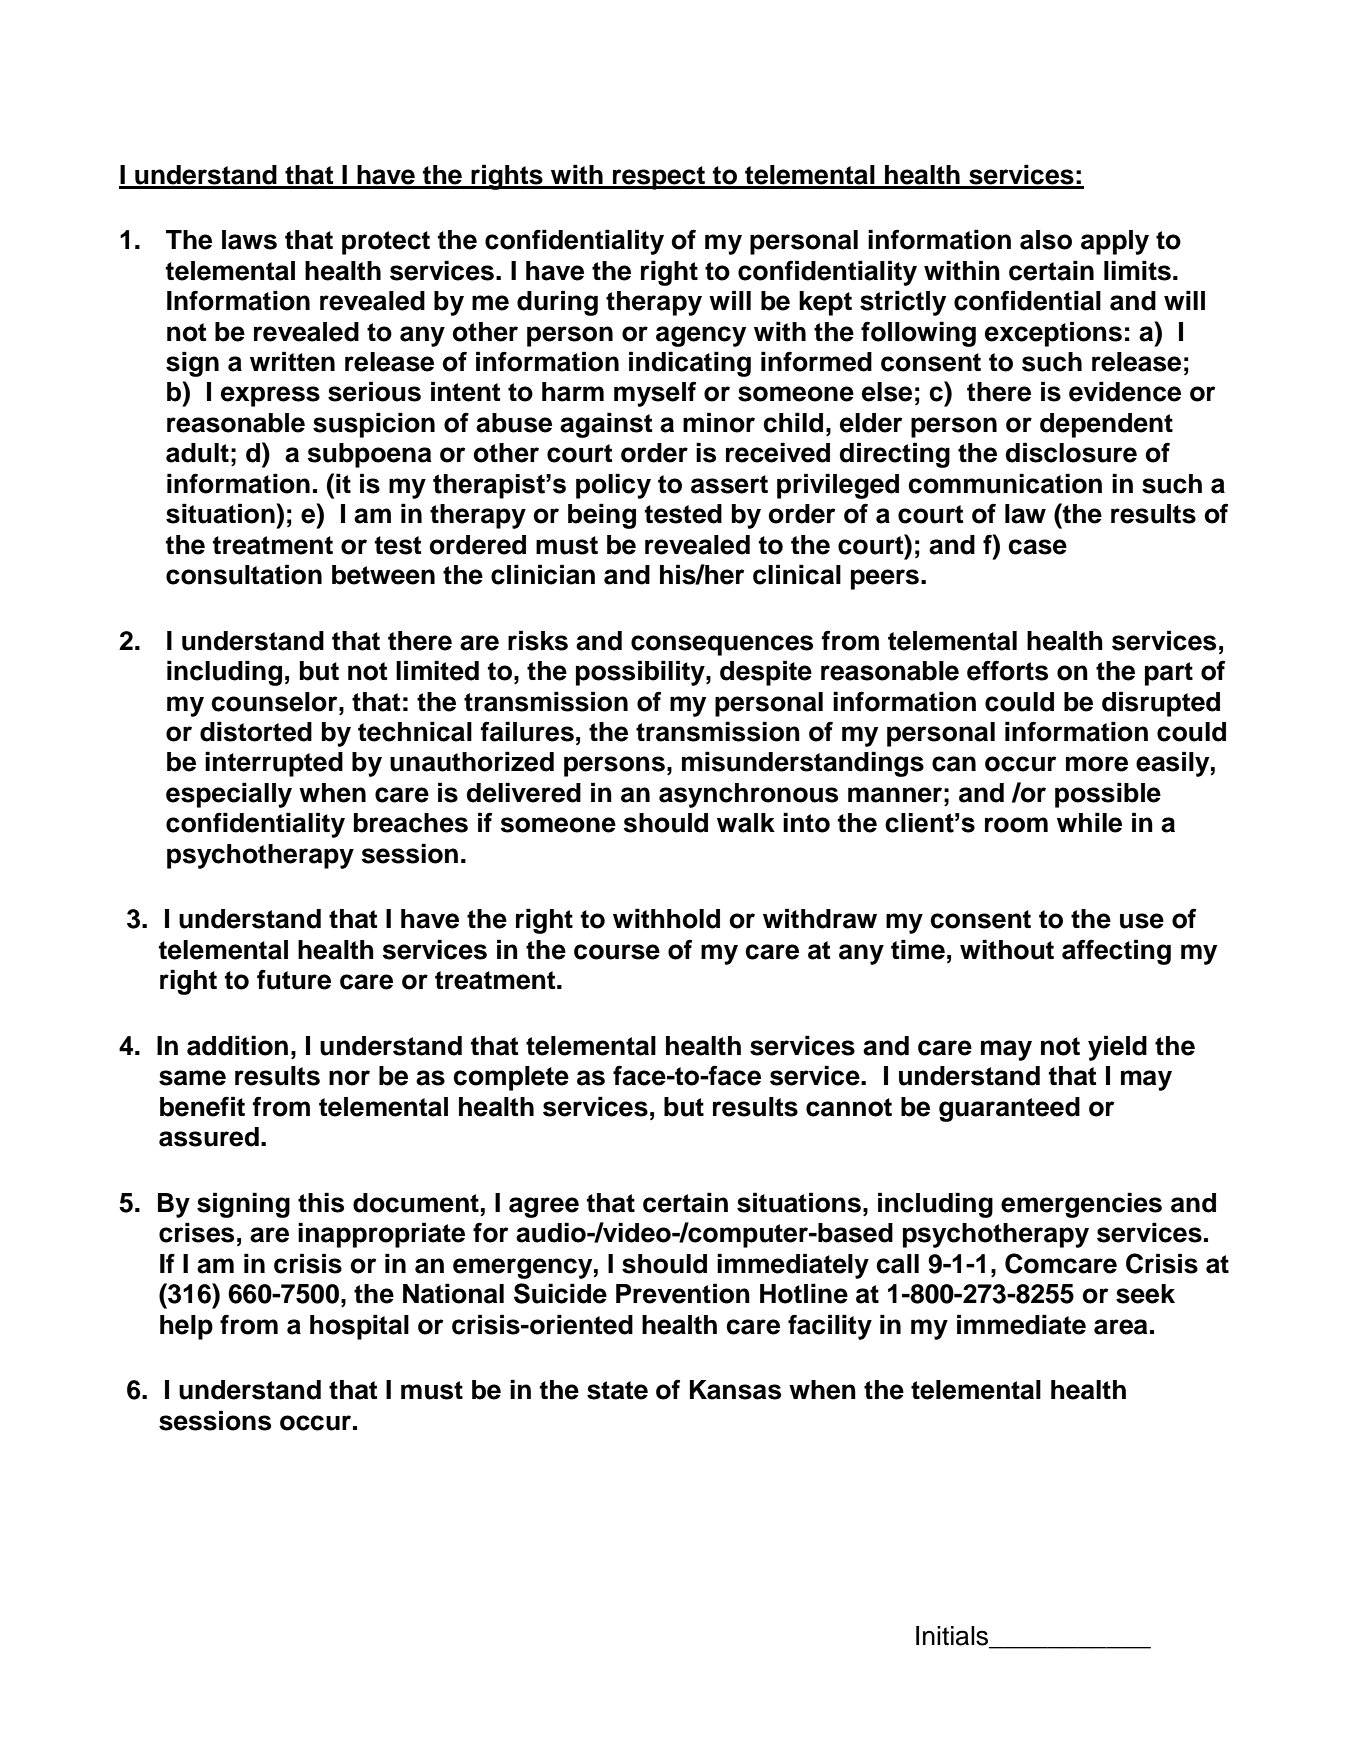 This screenshot has height=1746, width=1349. Describe the element at coordinates (511, 1078) in the screenshot. I see `complete` at that location.
